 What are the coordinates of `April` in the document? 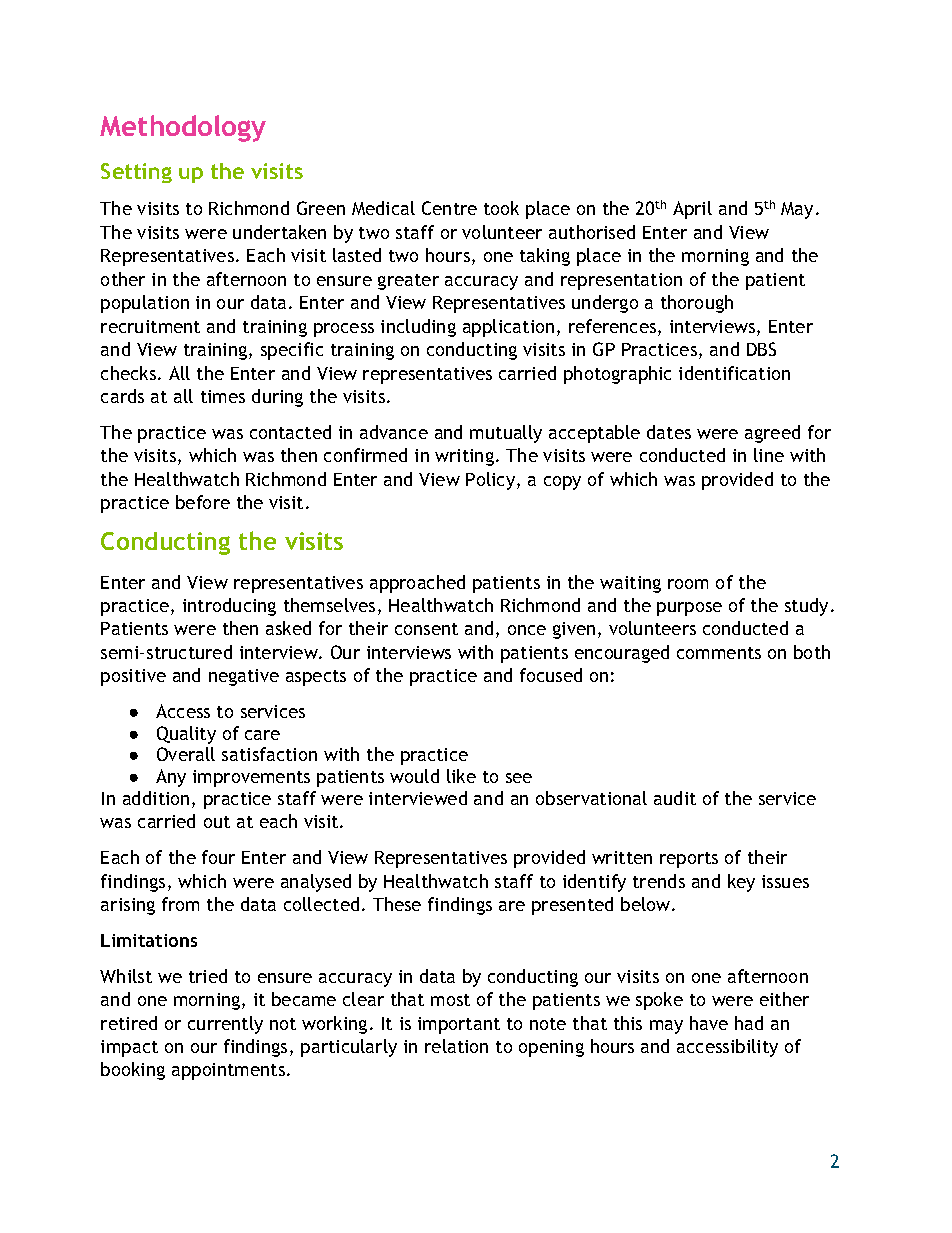 It's located at (692, 210).
